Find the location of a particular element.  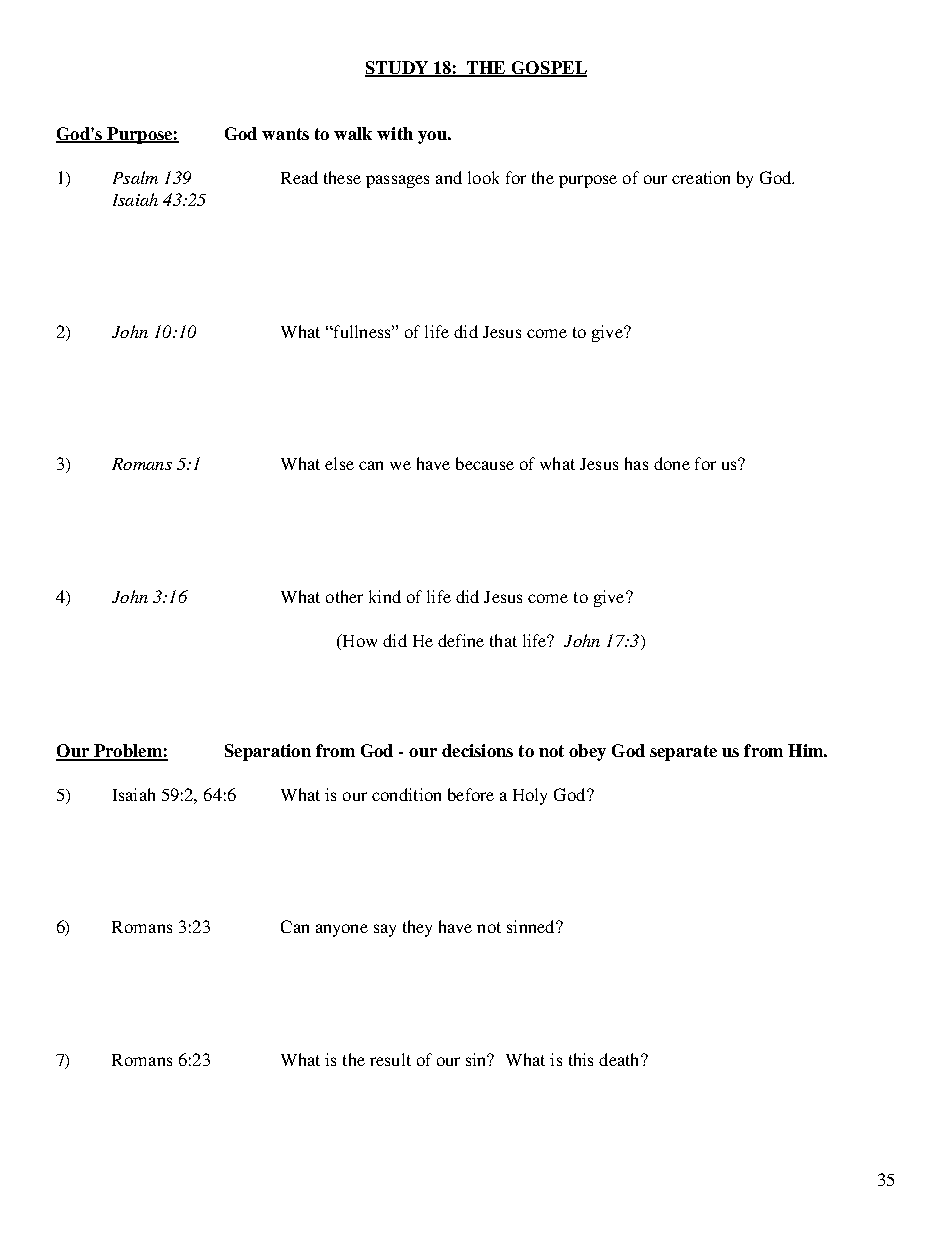

kind is located at coordinates (385, 596).
